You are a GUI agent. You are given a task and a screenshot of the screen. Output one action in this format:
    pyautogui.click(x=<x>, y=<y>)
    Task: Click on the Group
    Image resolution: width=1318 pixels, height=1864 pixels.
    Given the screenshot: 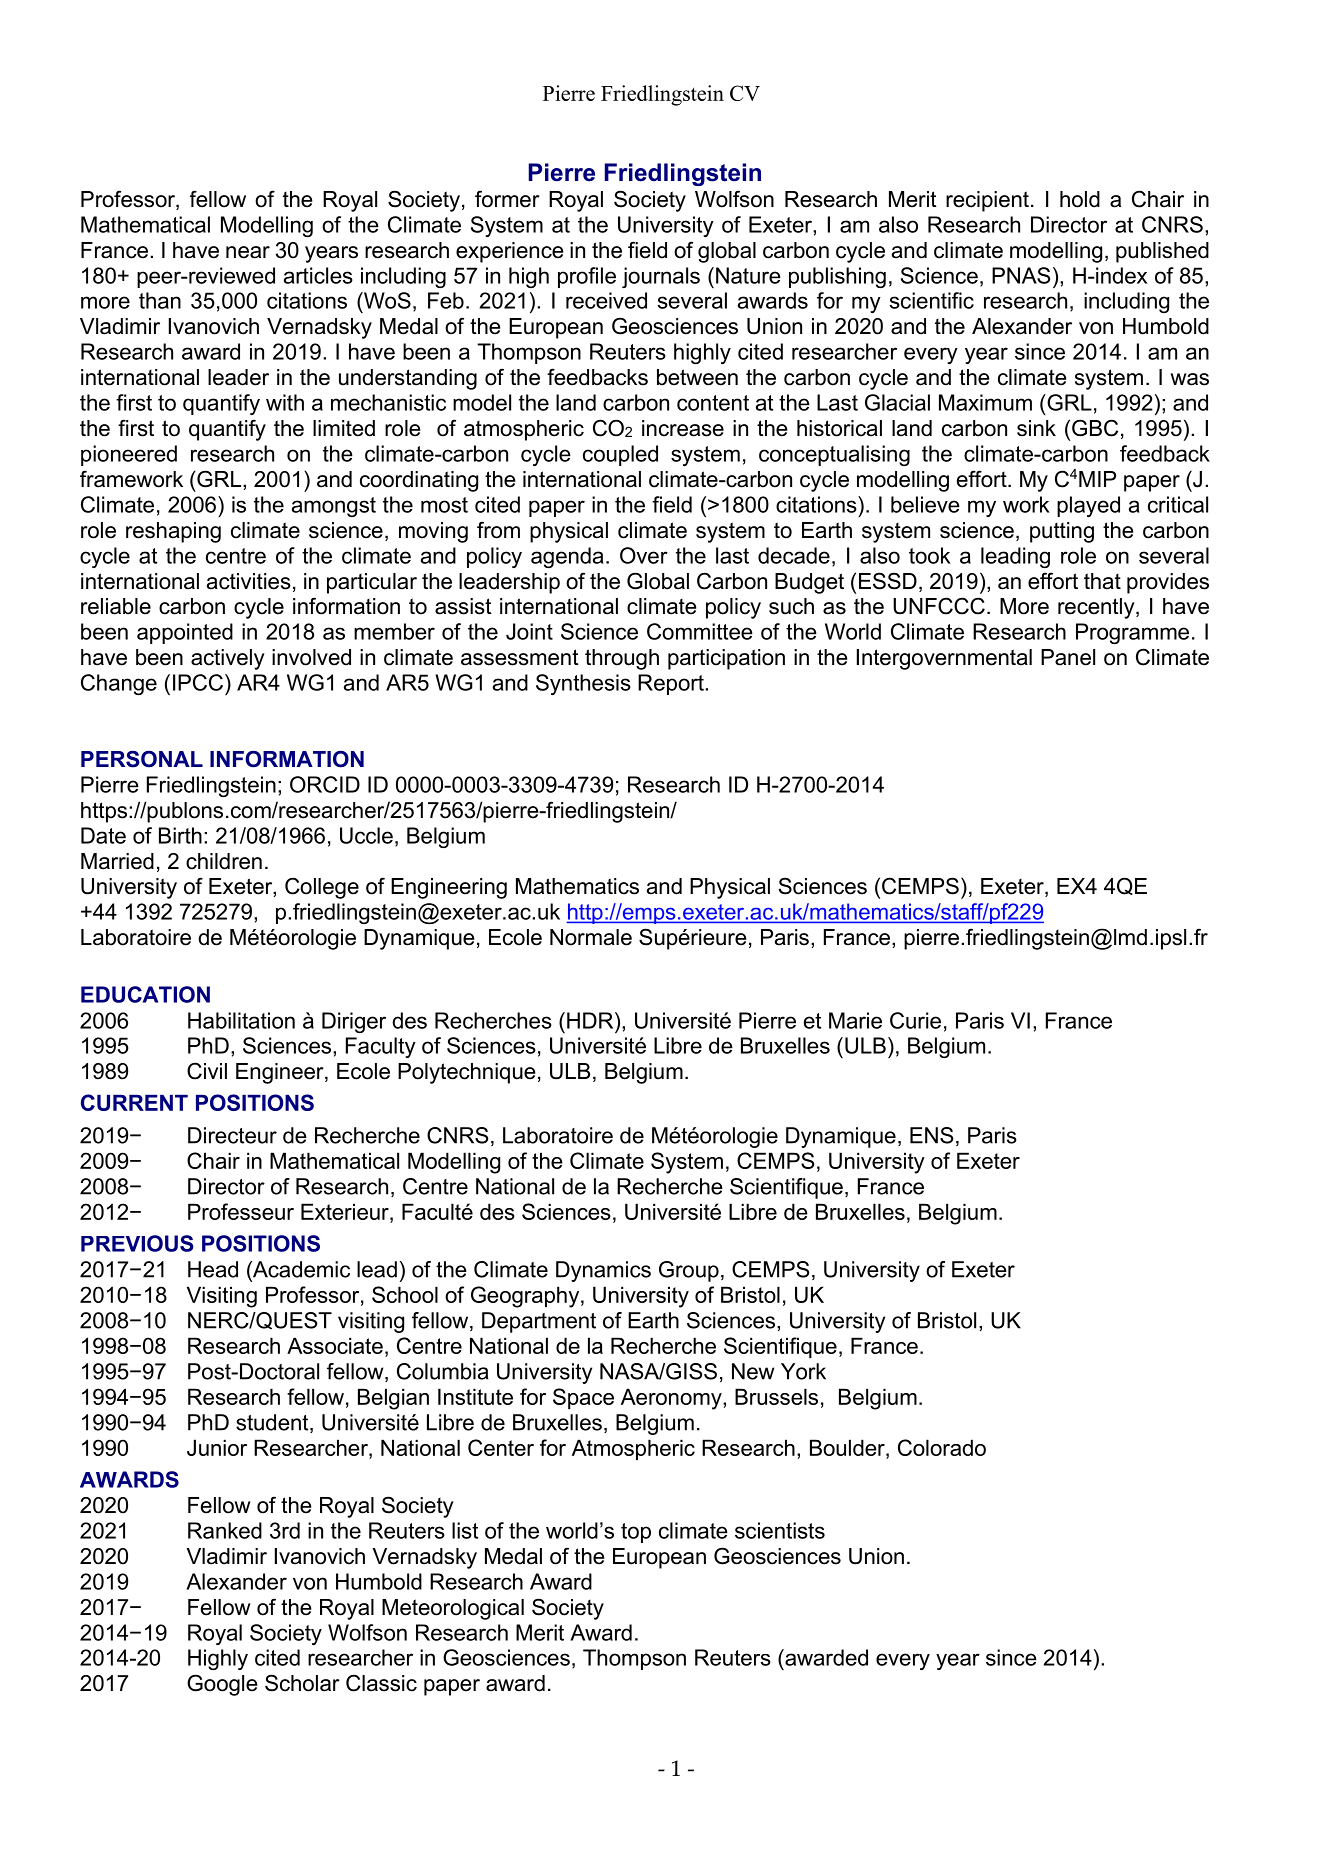 What is the action you would take?
    pyautogui.click(x=689, y=1271)
